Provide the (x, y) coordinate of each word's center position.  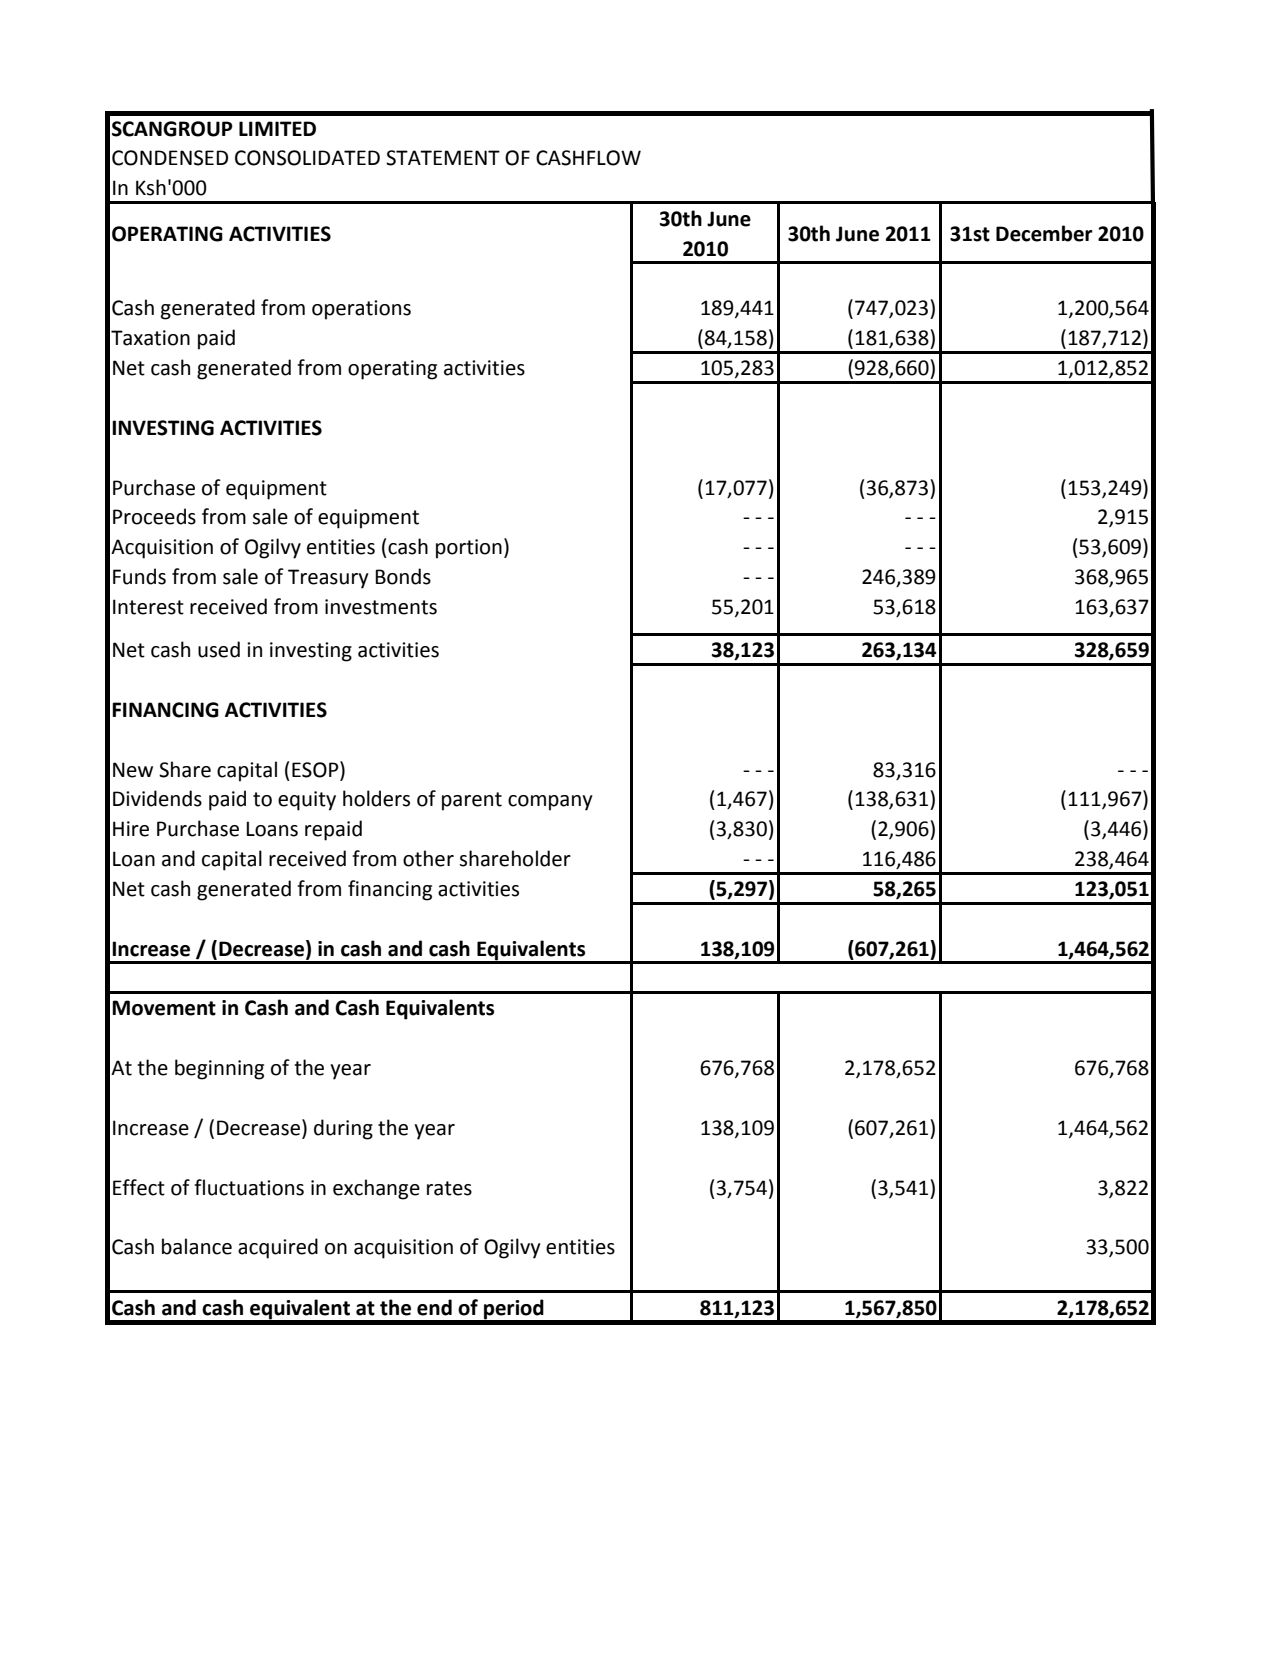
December (1044, 233)
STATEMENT (443, 158)
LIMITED (277, 128)
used (219, 649)
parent (472, 801)
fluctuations (249, 1187)
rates (449, 1188)
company (550, 803)
